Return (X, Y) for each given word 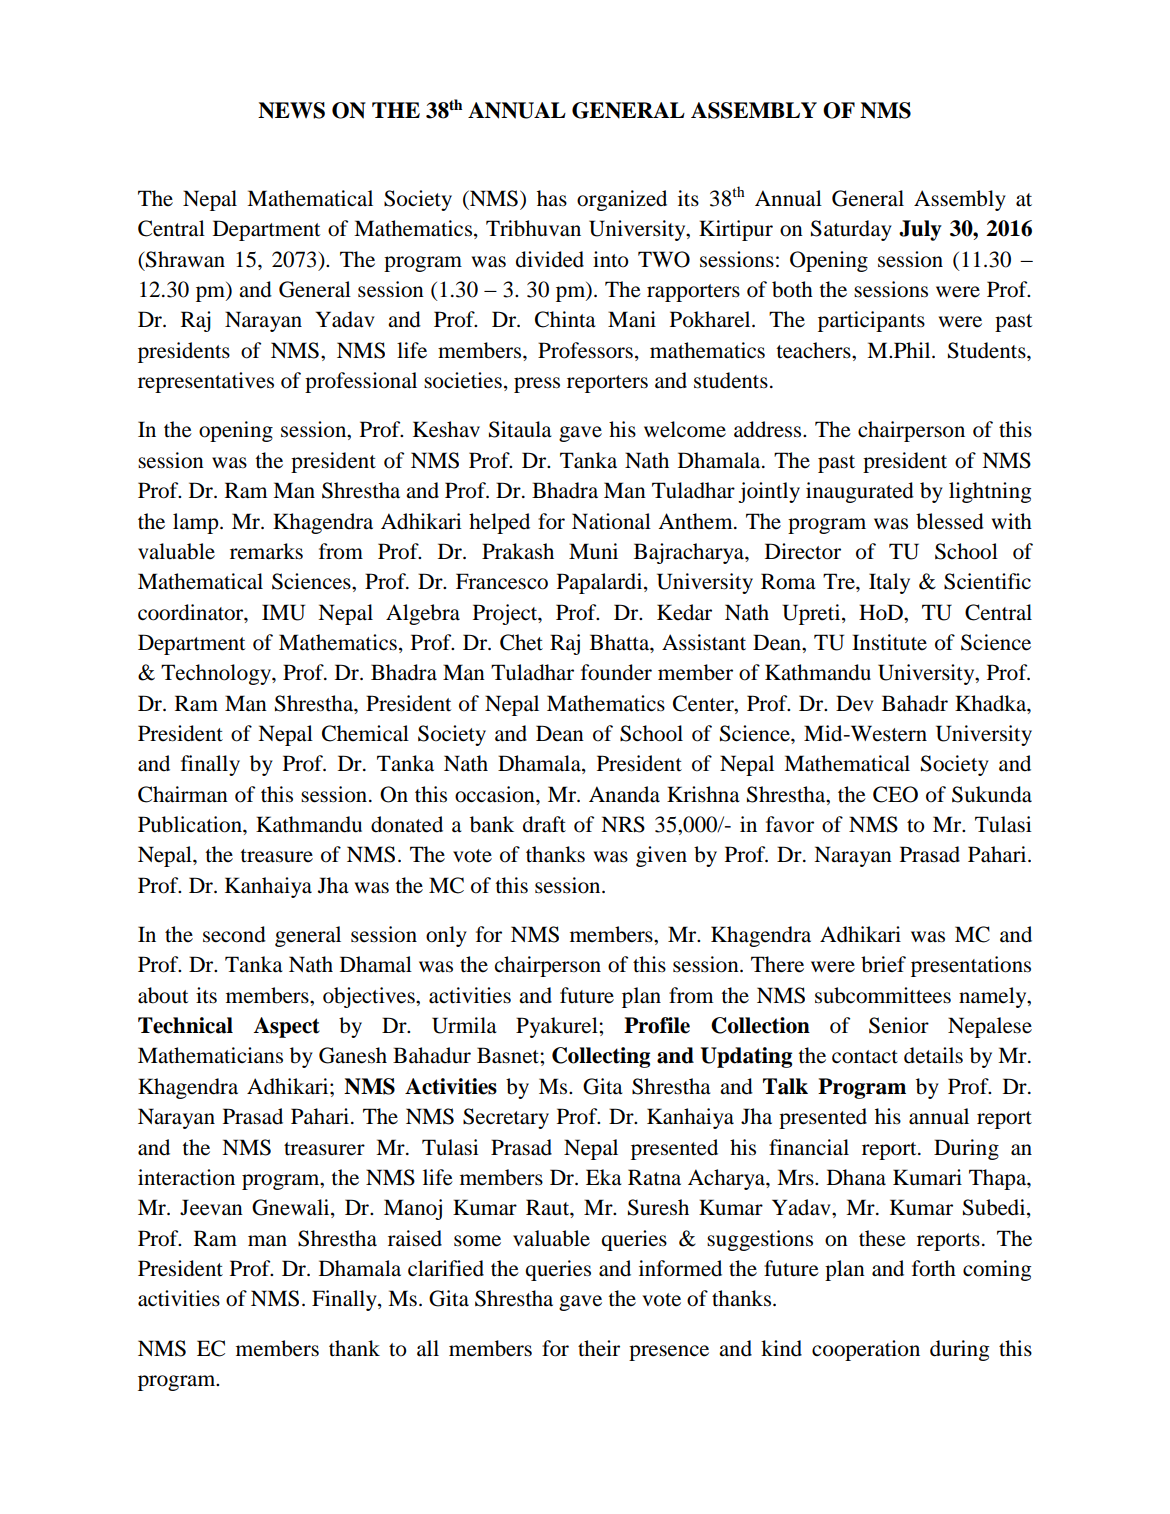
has (552, 198)
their (599, 1348)
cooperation (866, 1350)
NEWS (291, 110)
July (920, 230)
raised (415, 1238)
